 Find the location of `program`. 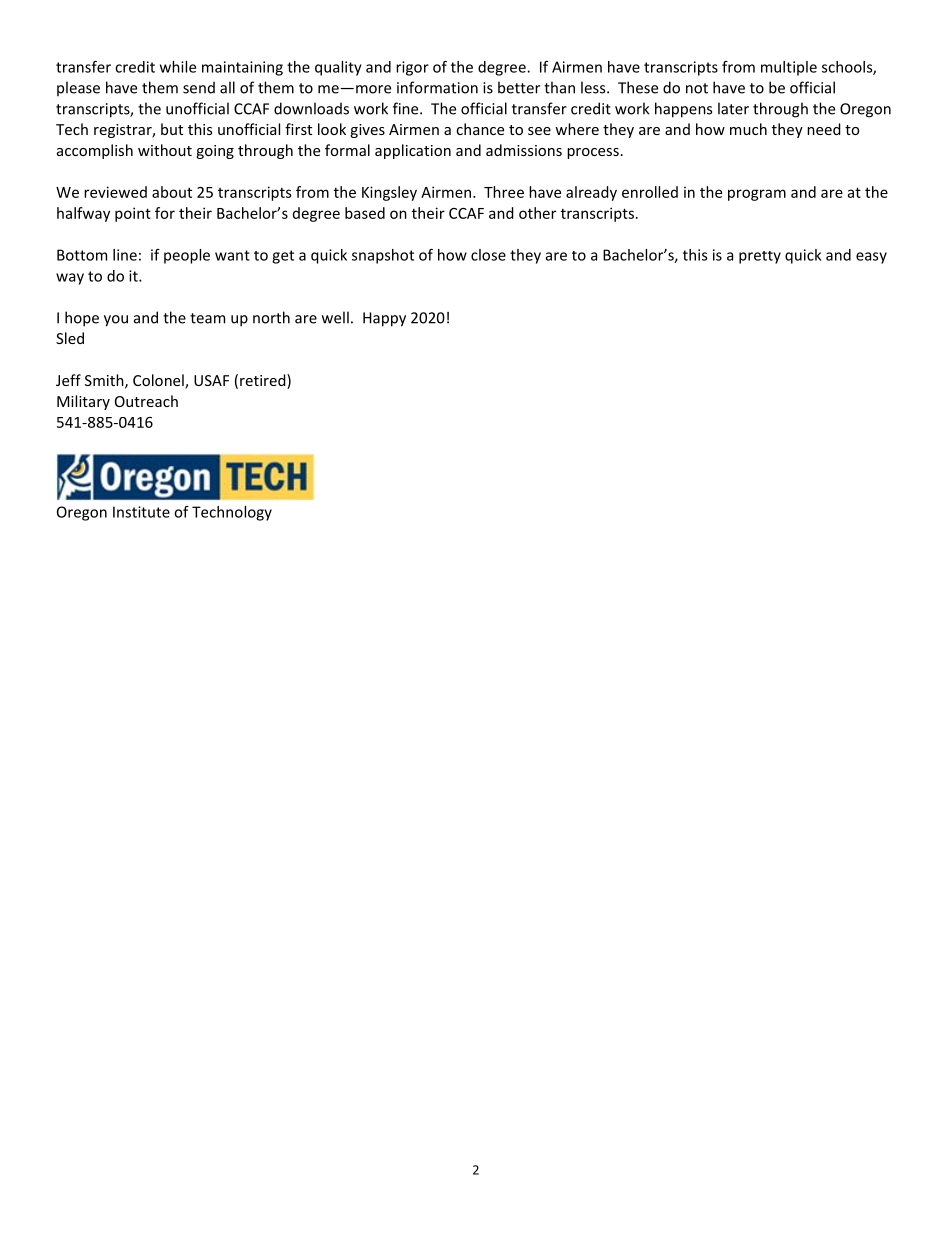

program is located at coordinates (757, 195).
